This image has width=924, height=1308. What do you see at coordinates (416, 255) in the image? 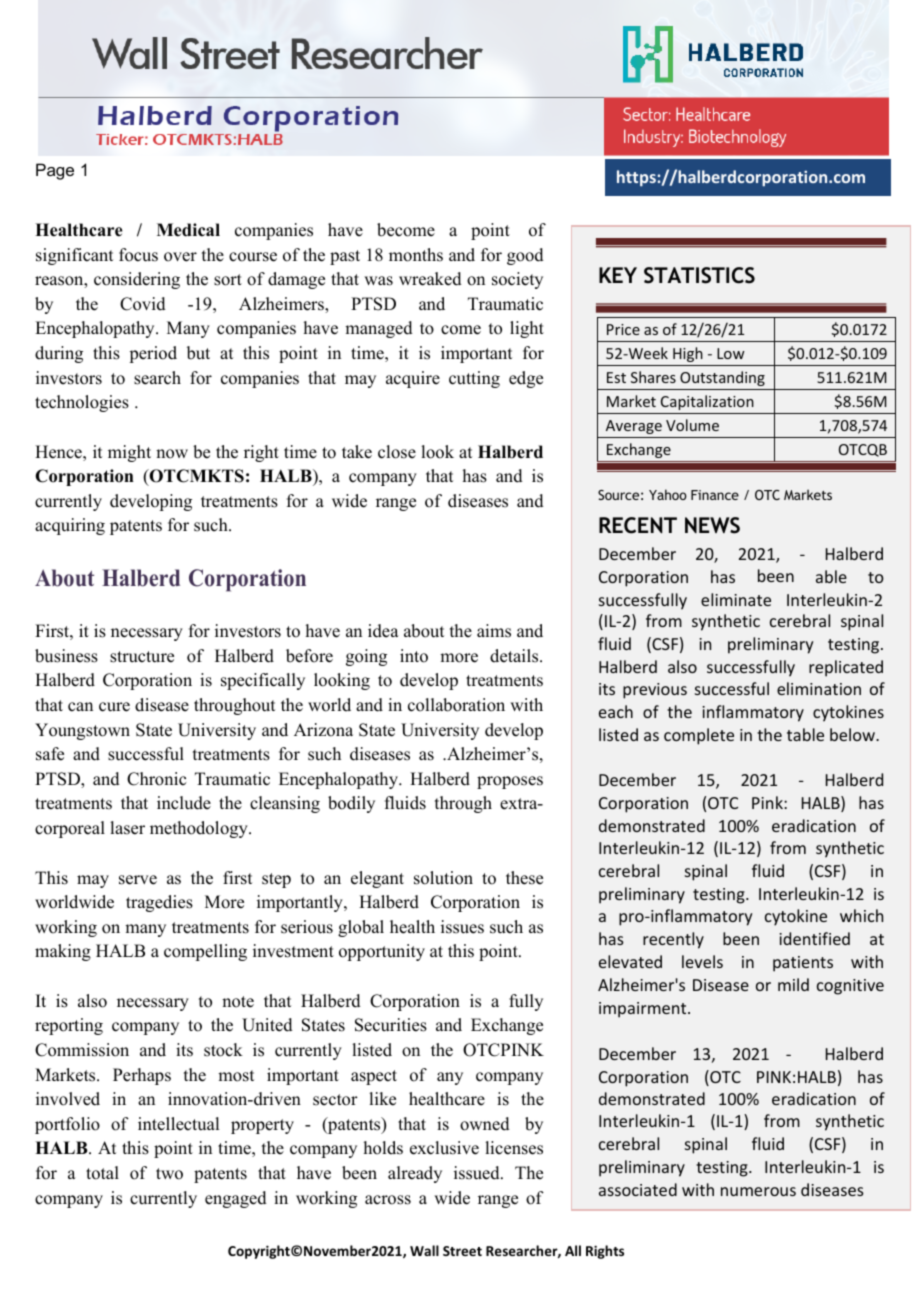
I see `months` at bounding box center [416, 255].
